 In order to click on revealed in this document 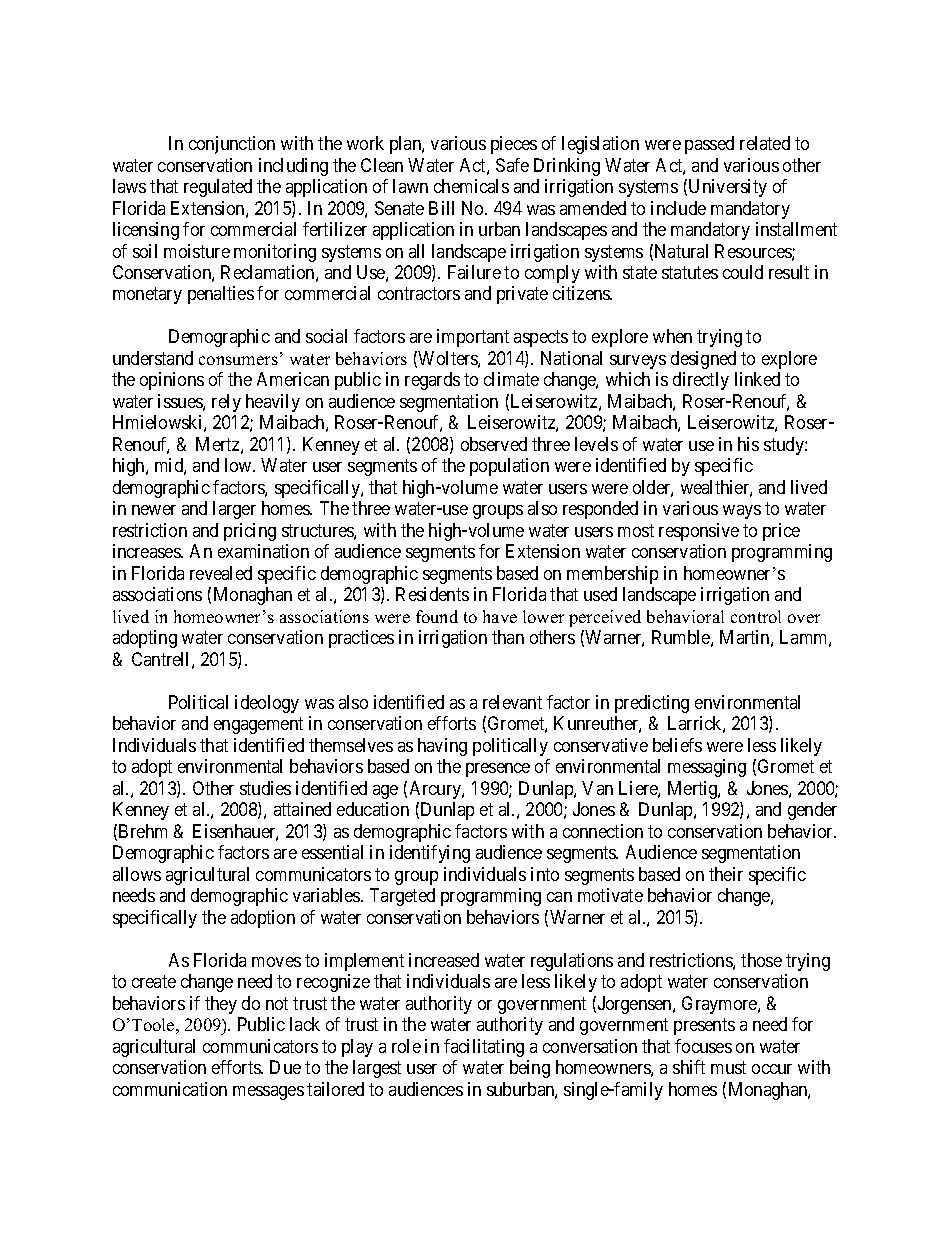, I will do `click(221, 573)`.
